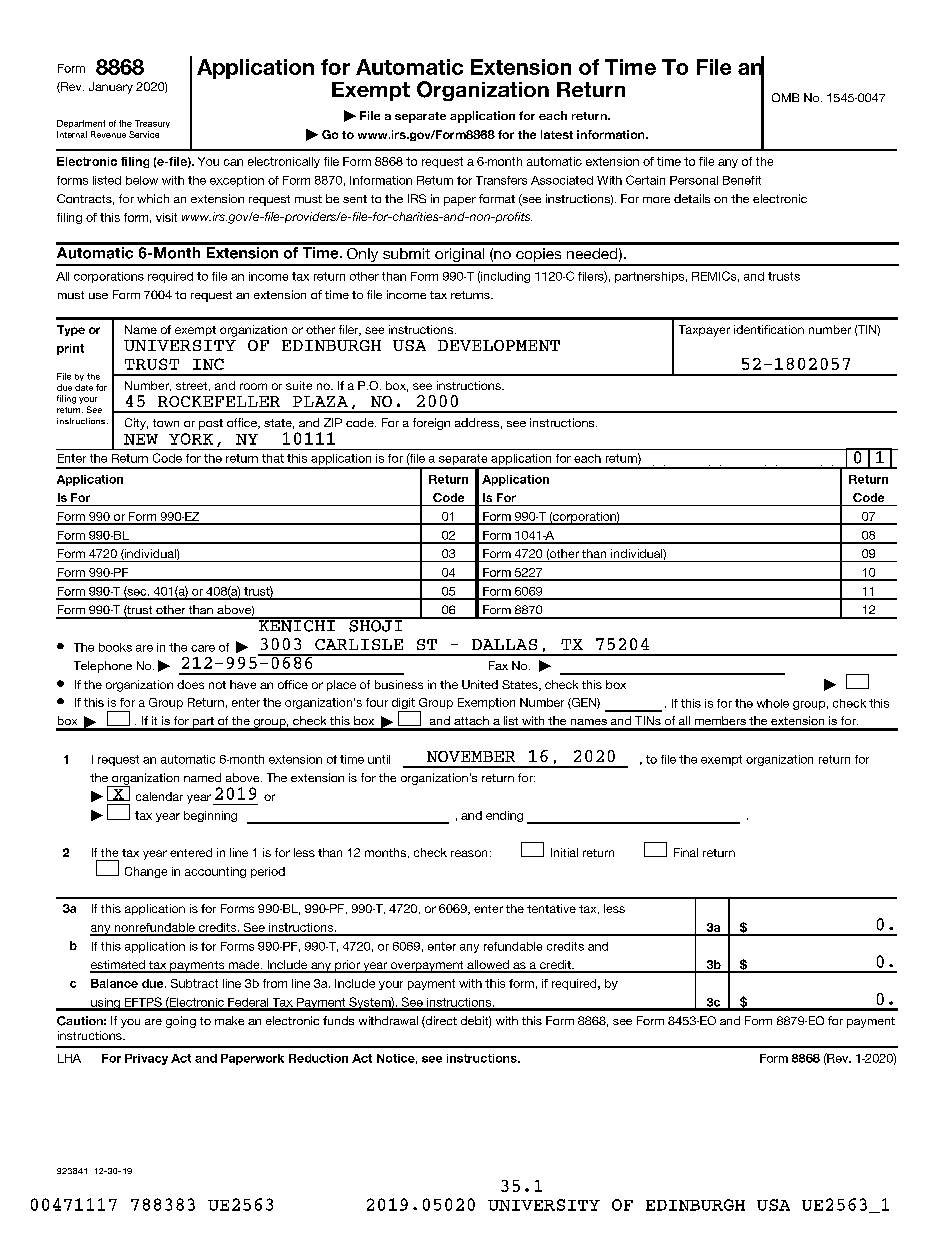 The width and height of the page is (952, 1233). What do you see at coordinates (704, 331) in the page?
I see `Taxpayer` at bounding box center [704, 331].
